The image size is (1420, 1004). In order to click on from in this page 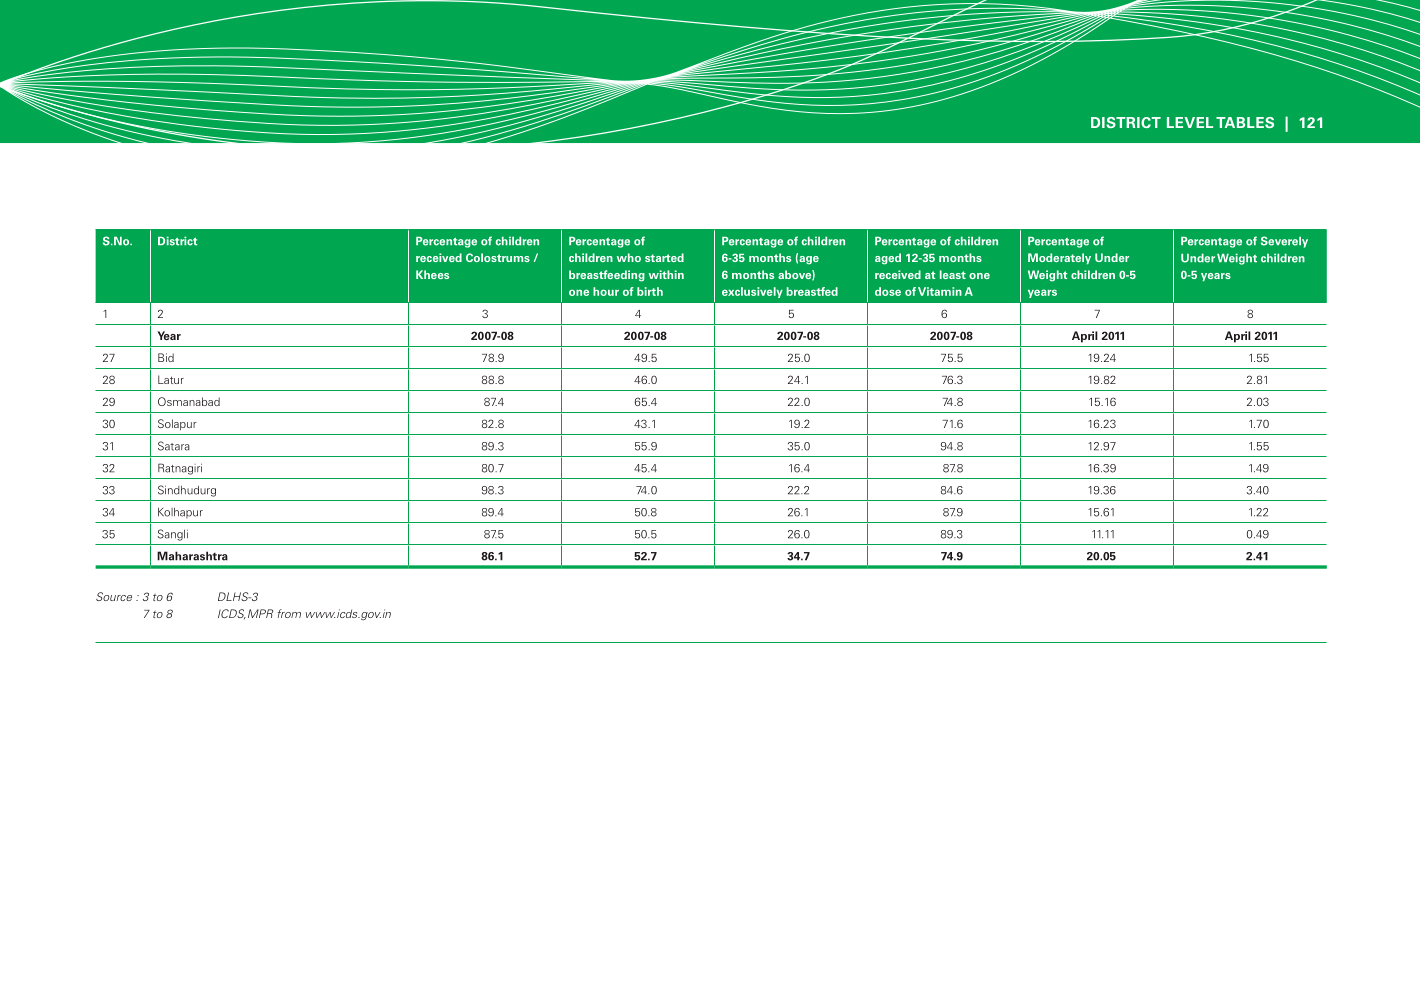, I will do `click(289, 613)`.
